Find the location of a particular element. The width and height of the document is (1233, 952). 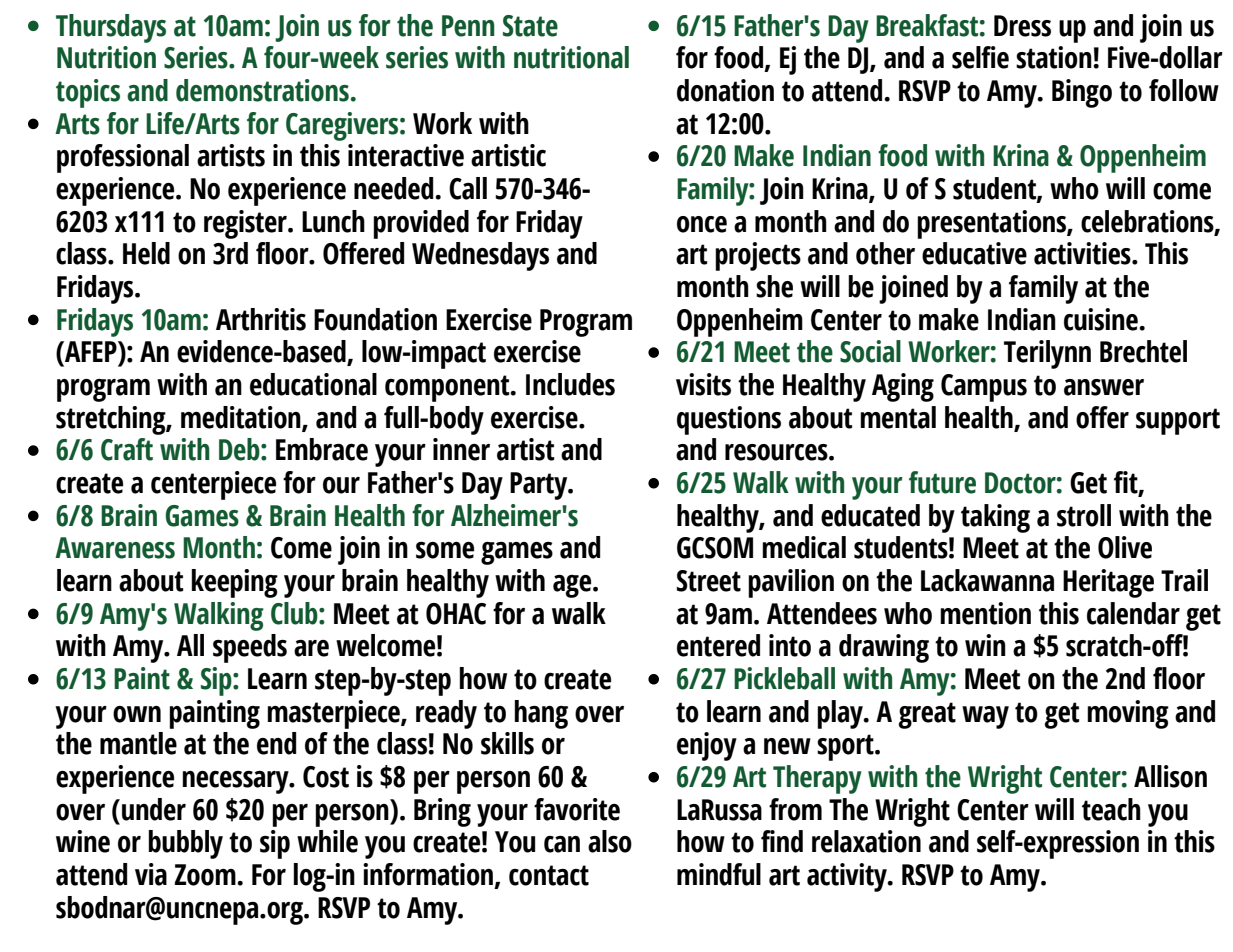

entered is located at coordinates (718, 645).
